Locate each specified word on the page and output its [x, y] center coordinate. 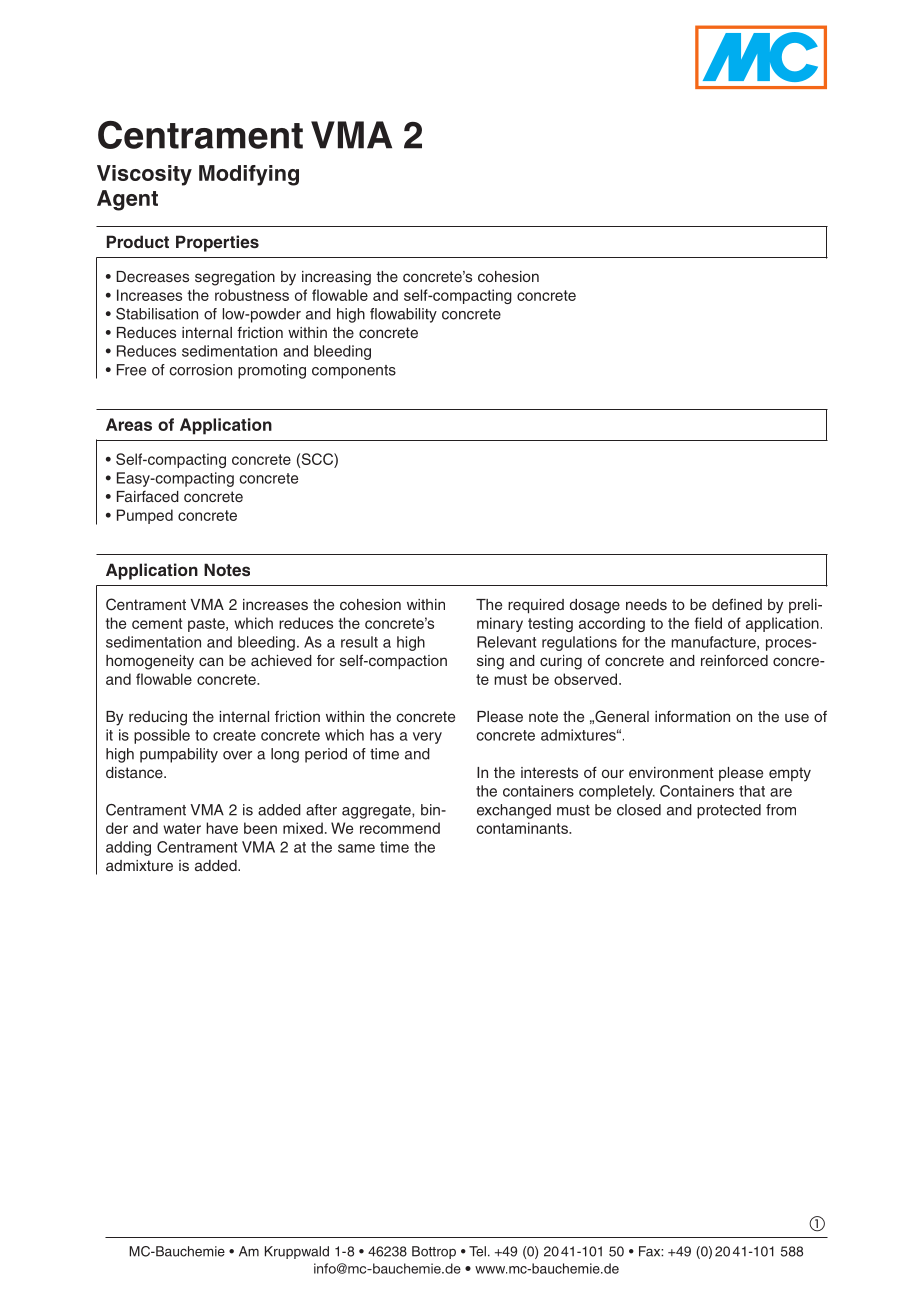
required [536, 606]
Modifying [249, 175]
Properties [217, 243]
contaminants [523, 828]
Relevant [506, 642]
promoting [272, 371]
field [708, 623]
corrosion [200, 370]
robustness [252, 295]
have [222, 828]
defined [737, 604]
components [354, 372]
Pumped [145, 516]
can [211, 661]
